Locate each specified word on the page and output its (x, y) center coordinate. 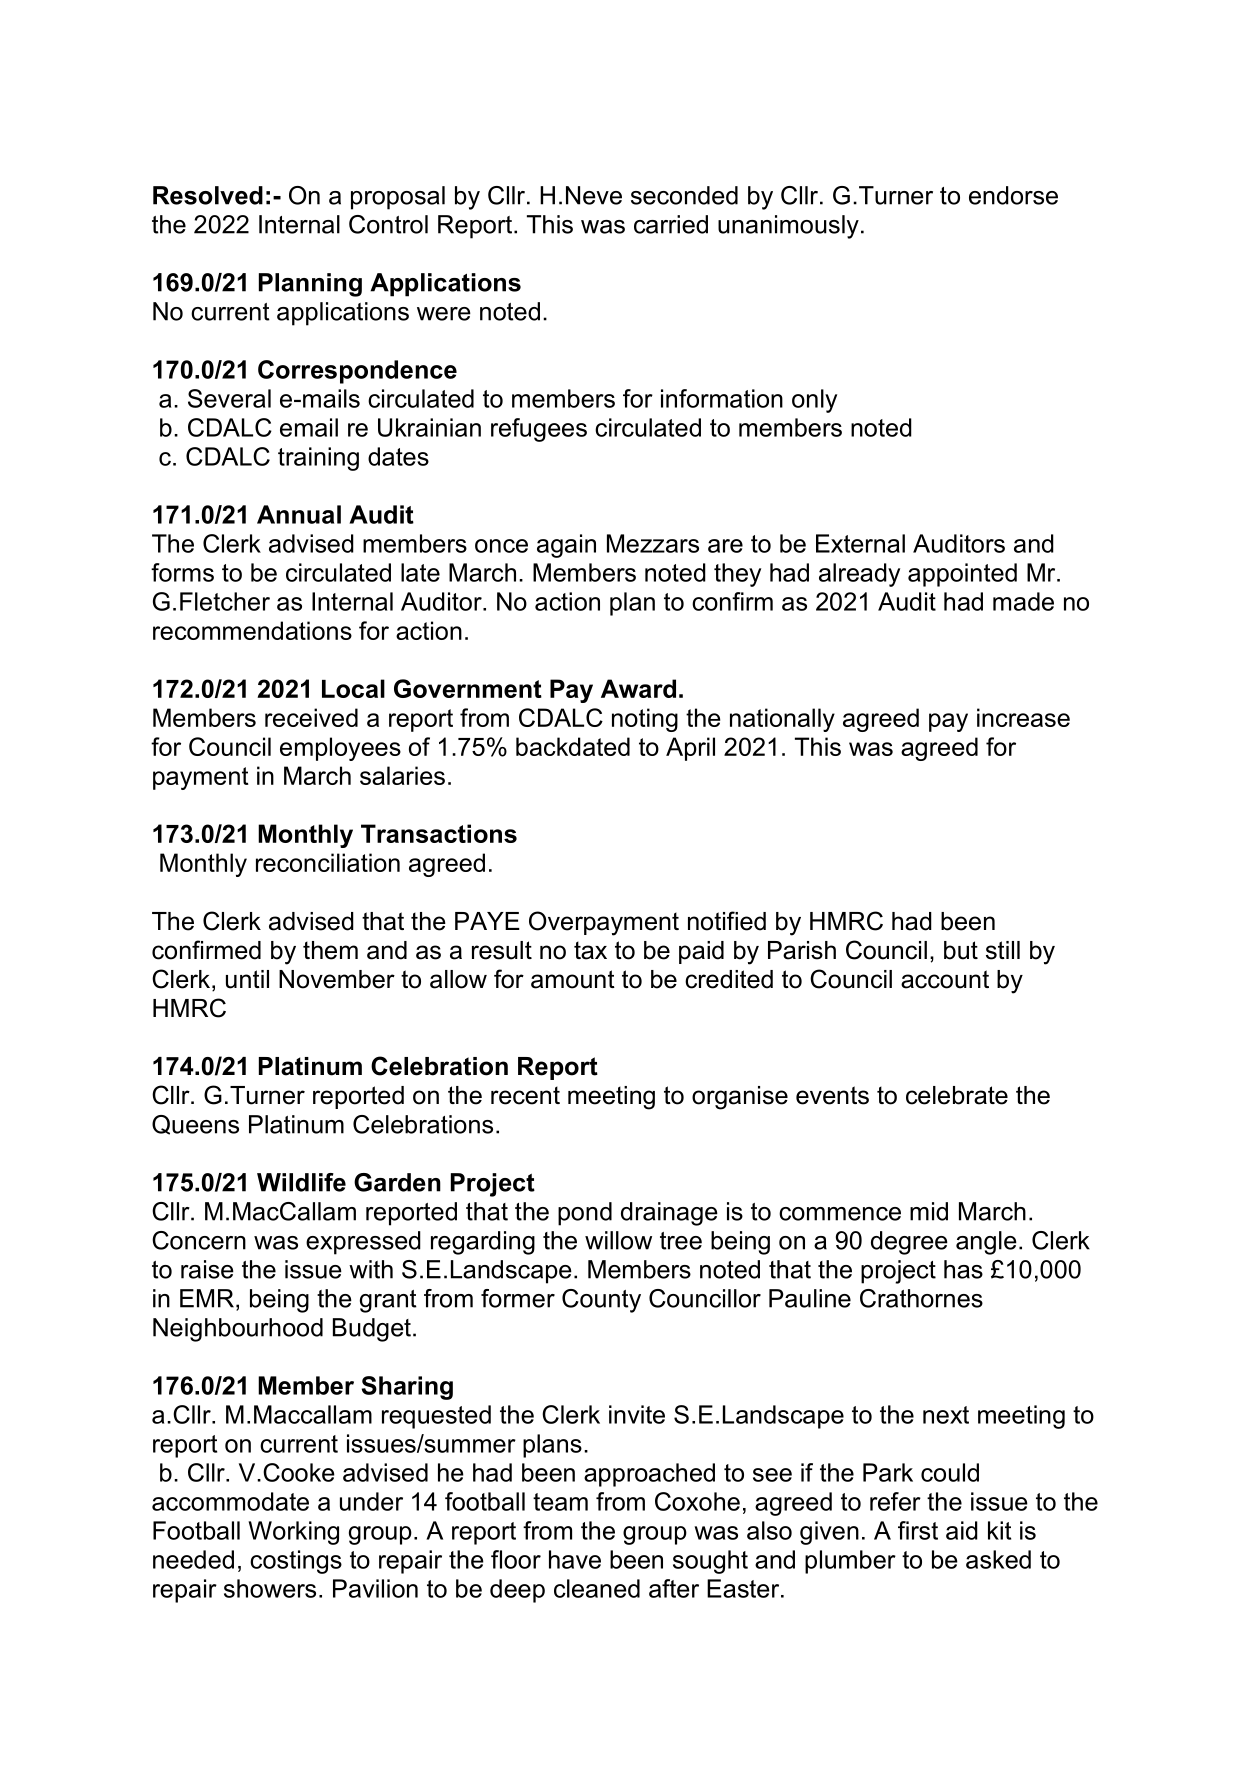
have (575, 1559)
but (961, 950)
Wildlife (301, 1182)
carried (671, 224)
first (918, 1530)
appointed (962, 575)
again (566, 546)
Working (293, 1533)
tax (590, 950)
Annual (299, 514)
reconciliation (328, 862)
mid (929, 1211)
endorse (1013, 195)
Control (388, 224)
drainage (669, 1214)
